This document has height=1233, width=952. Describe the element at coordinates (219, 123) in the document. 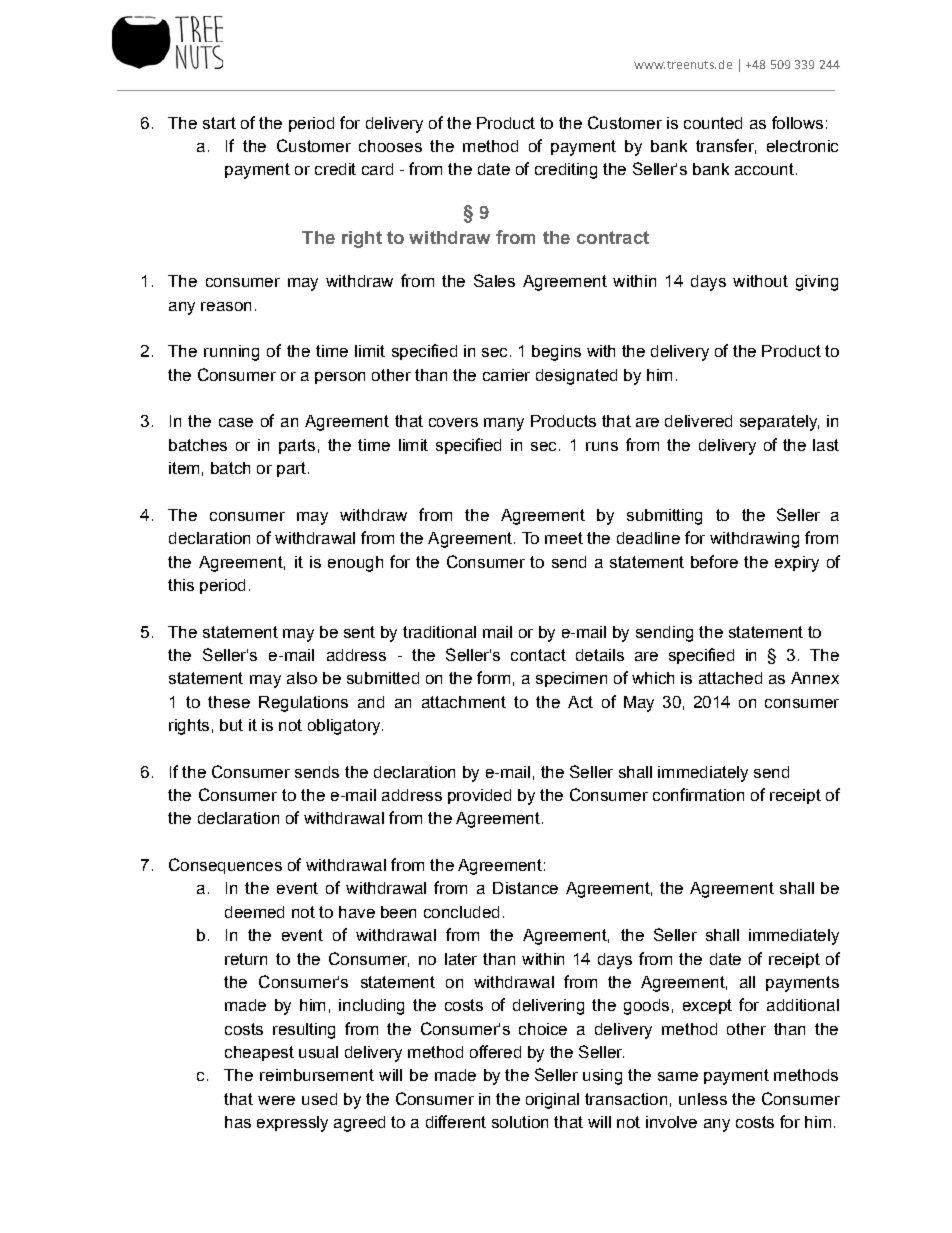

I see `start` at that location.
